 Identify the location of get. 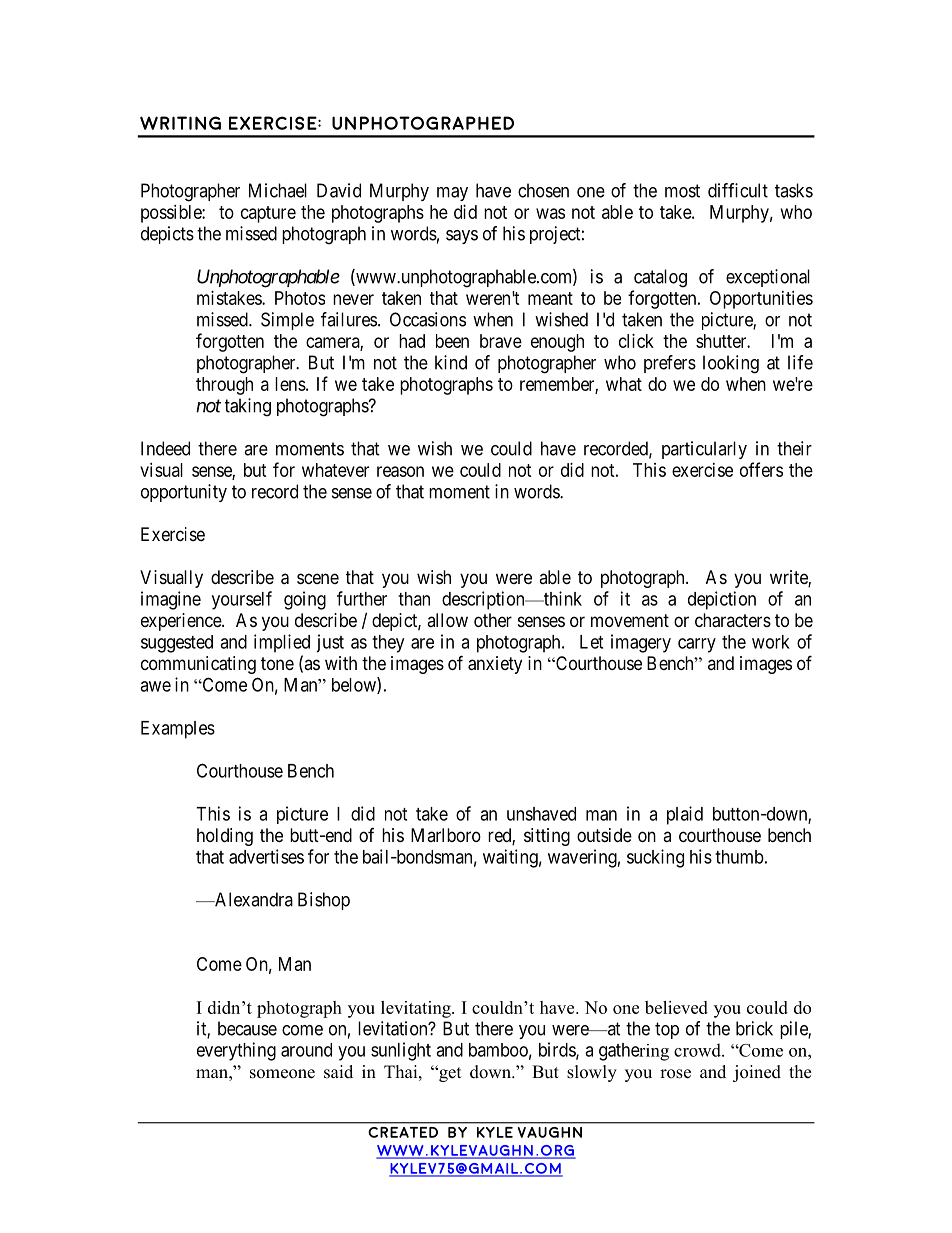
(449, 1073).
